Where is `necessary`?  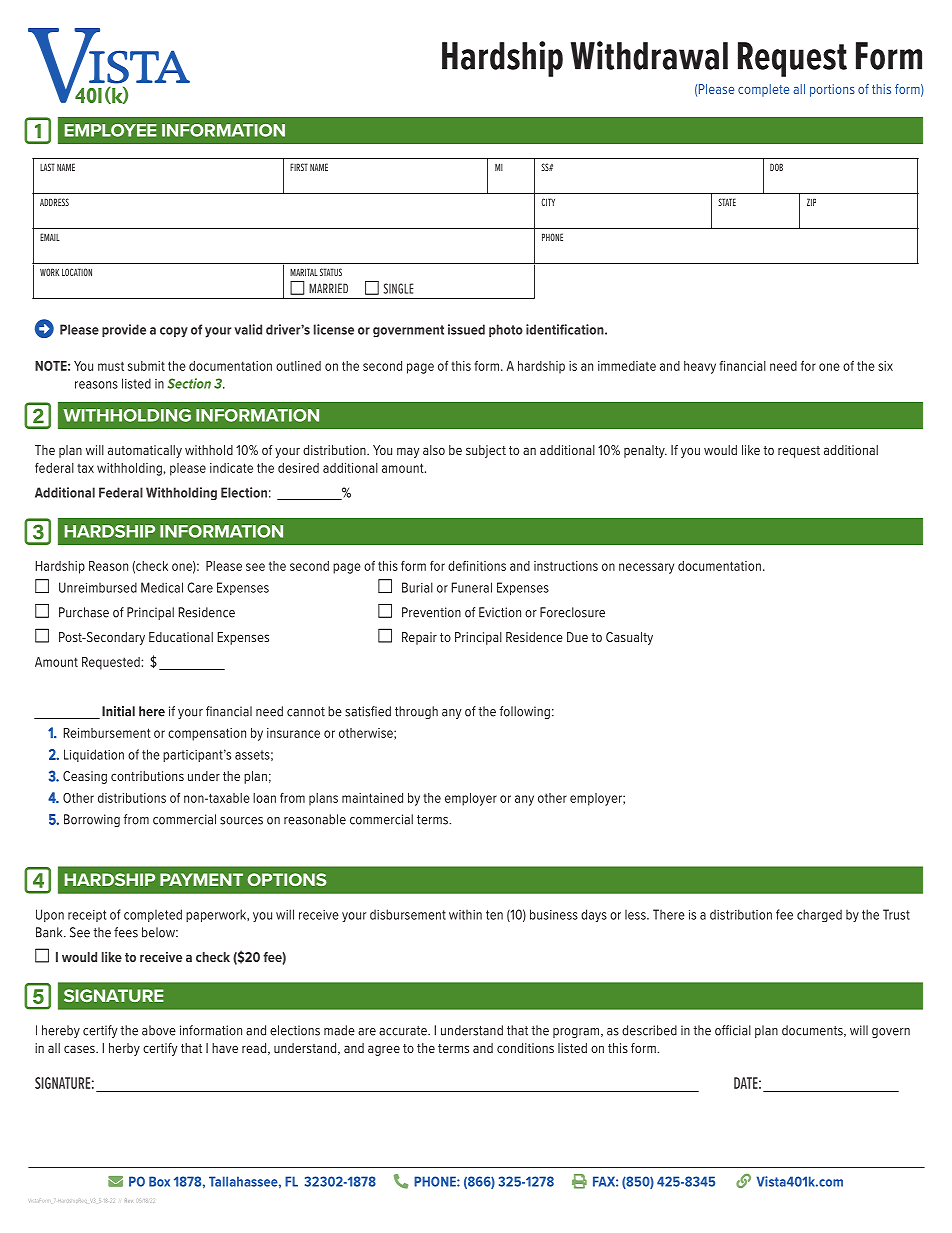 necessary is located at coordinates (646, 568).
